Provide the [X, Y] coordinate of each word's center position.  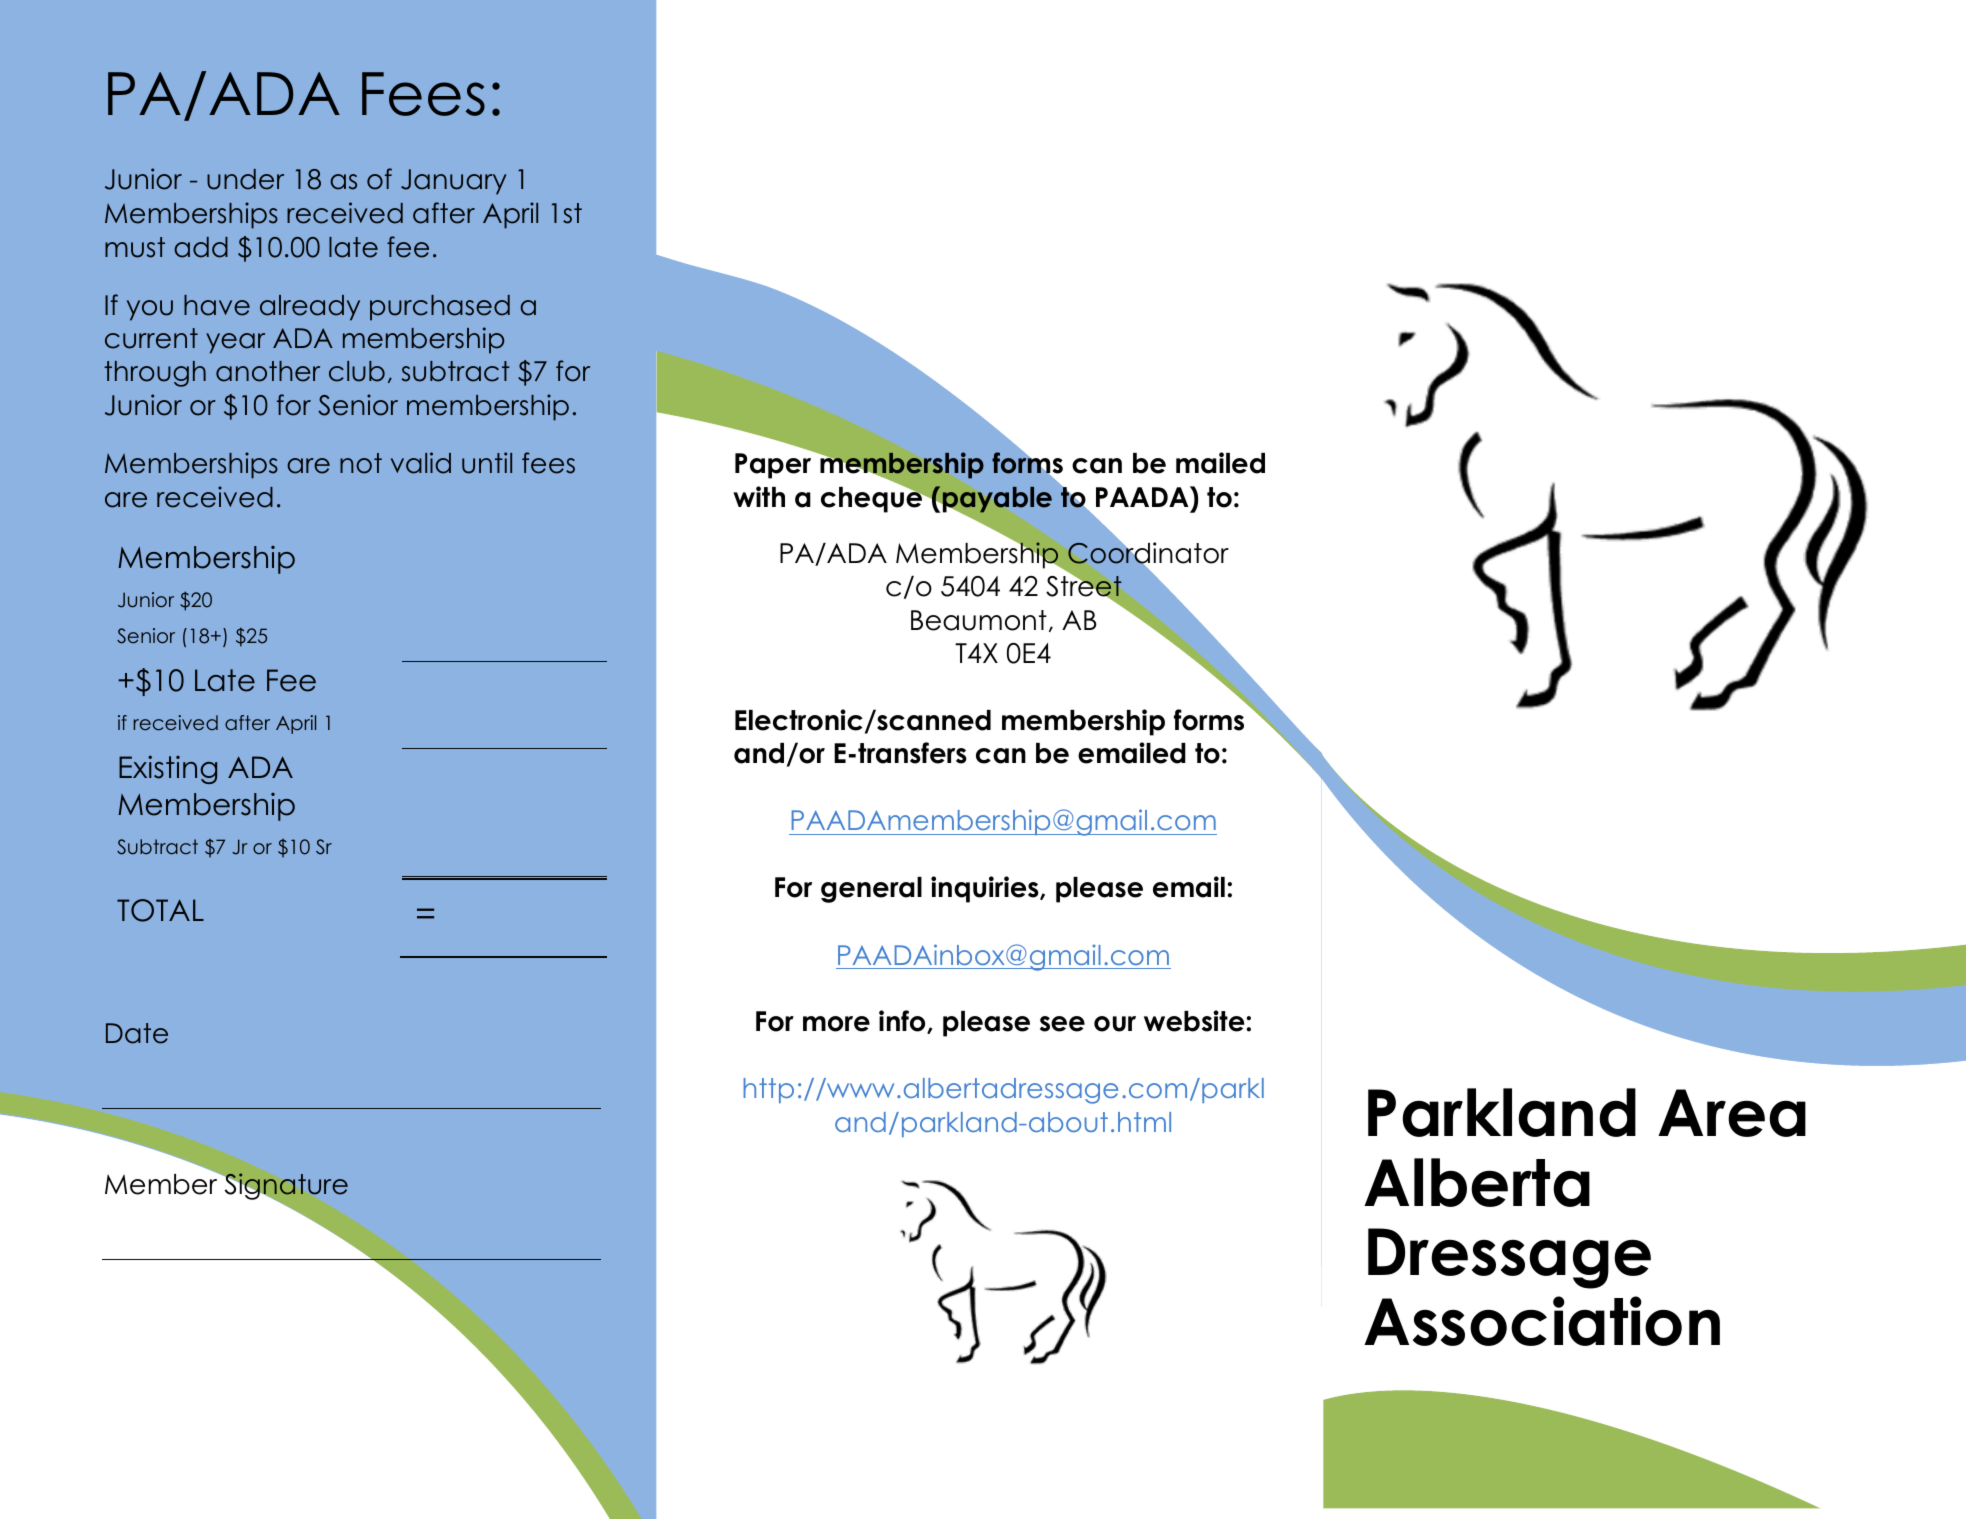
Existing [168, 769]
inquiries [986, 889]
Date [137, 1033]
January [454, 182]
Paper [773, 466]
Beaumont [979, 620]
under [245, 179]
